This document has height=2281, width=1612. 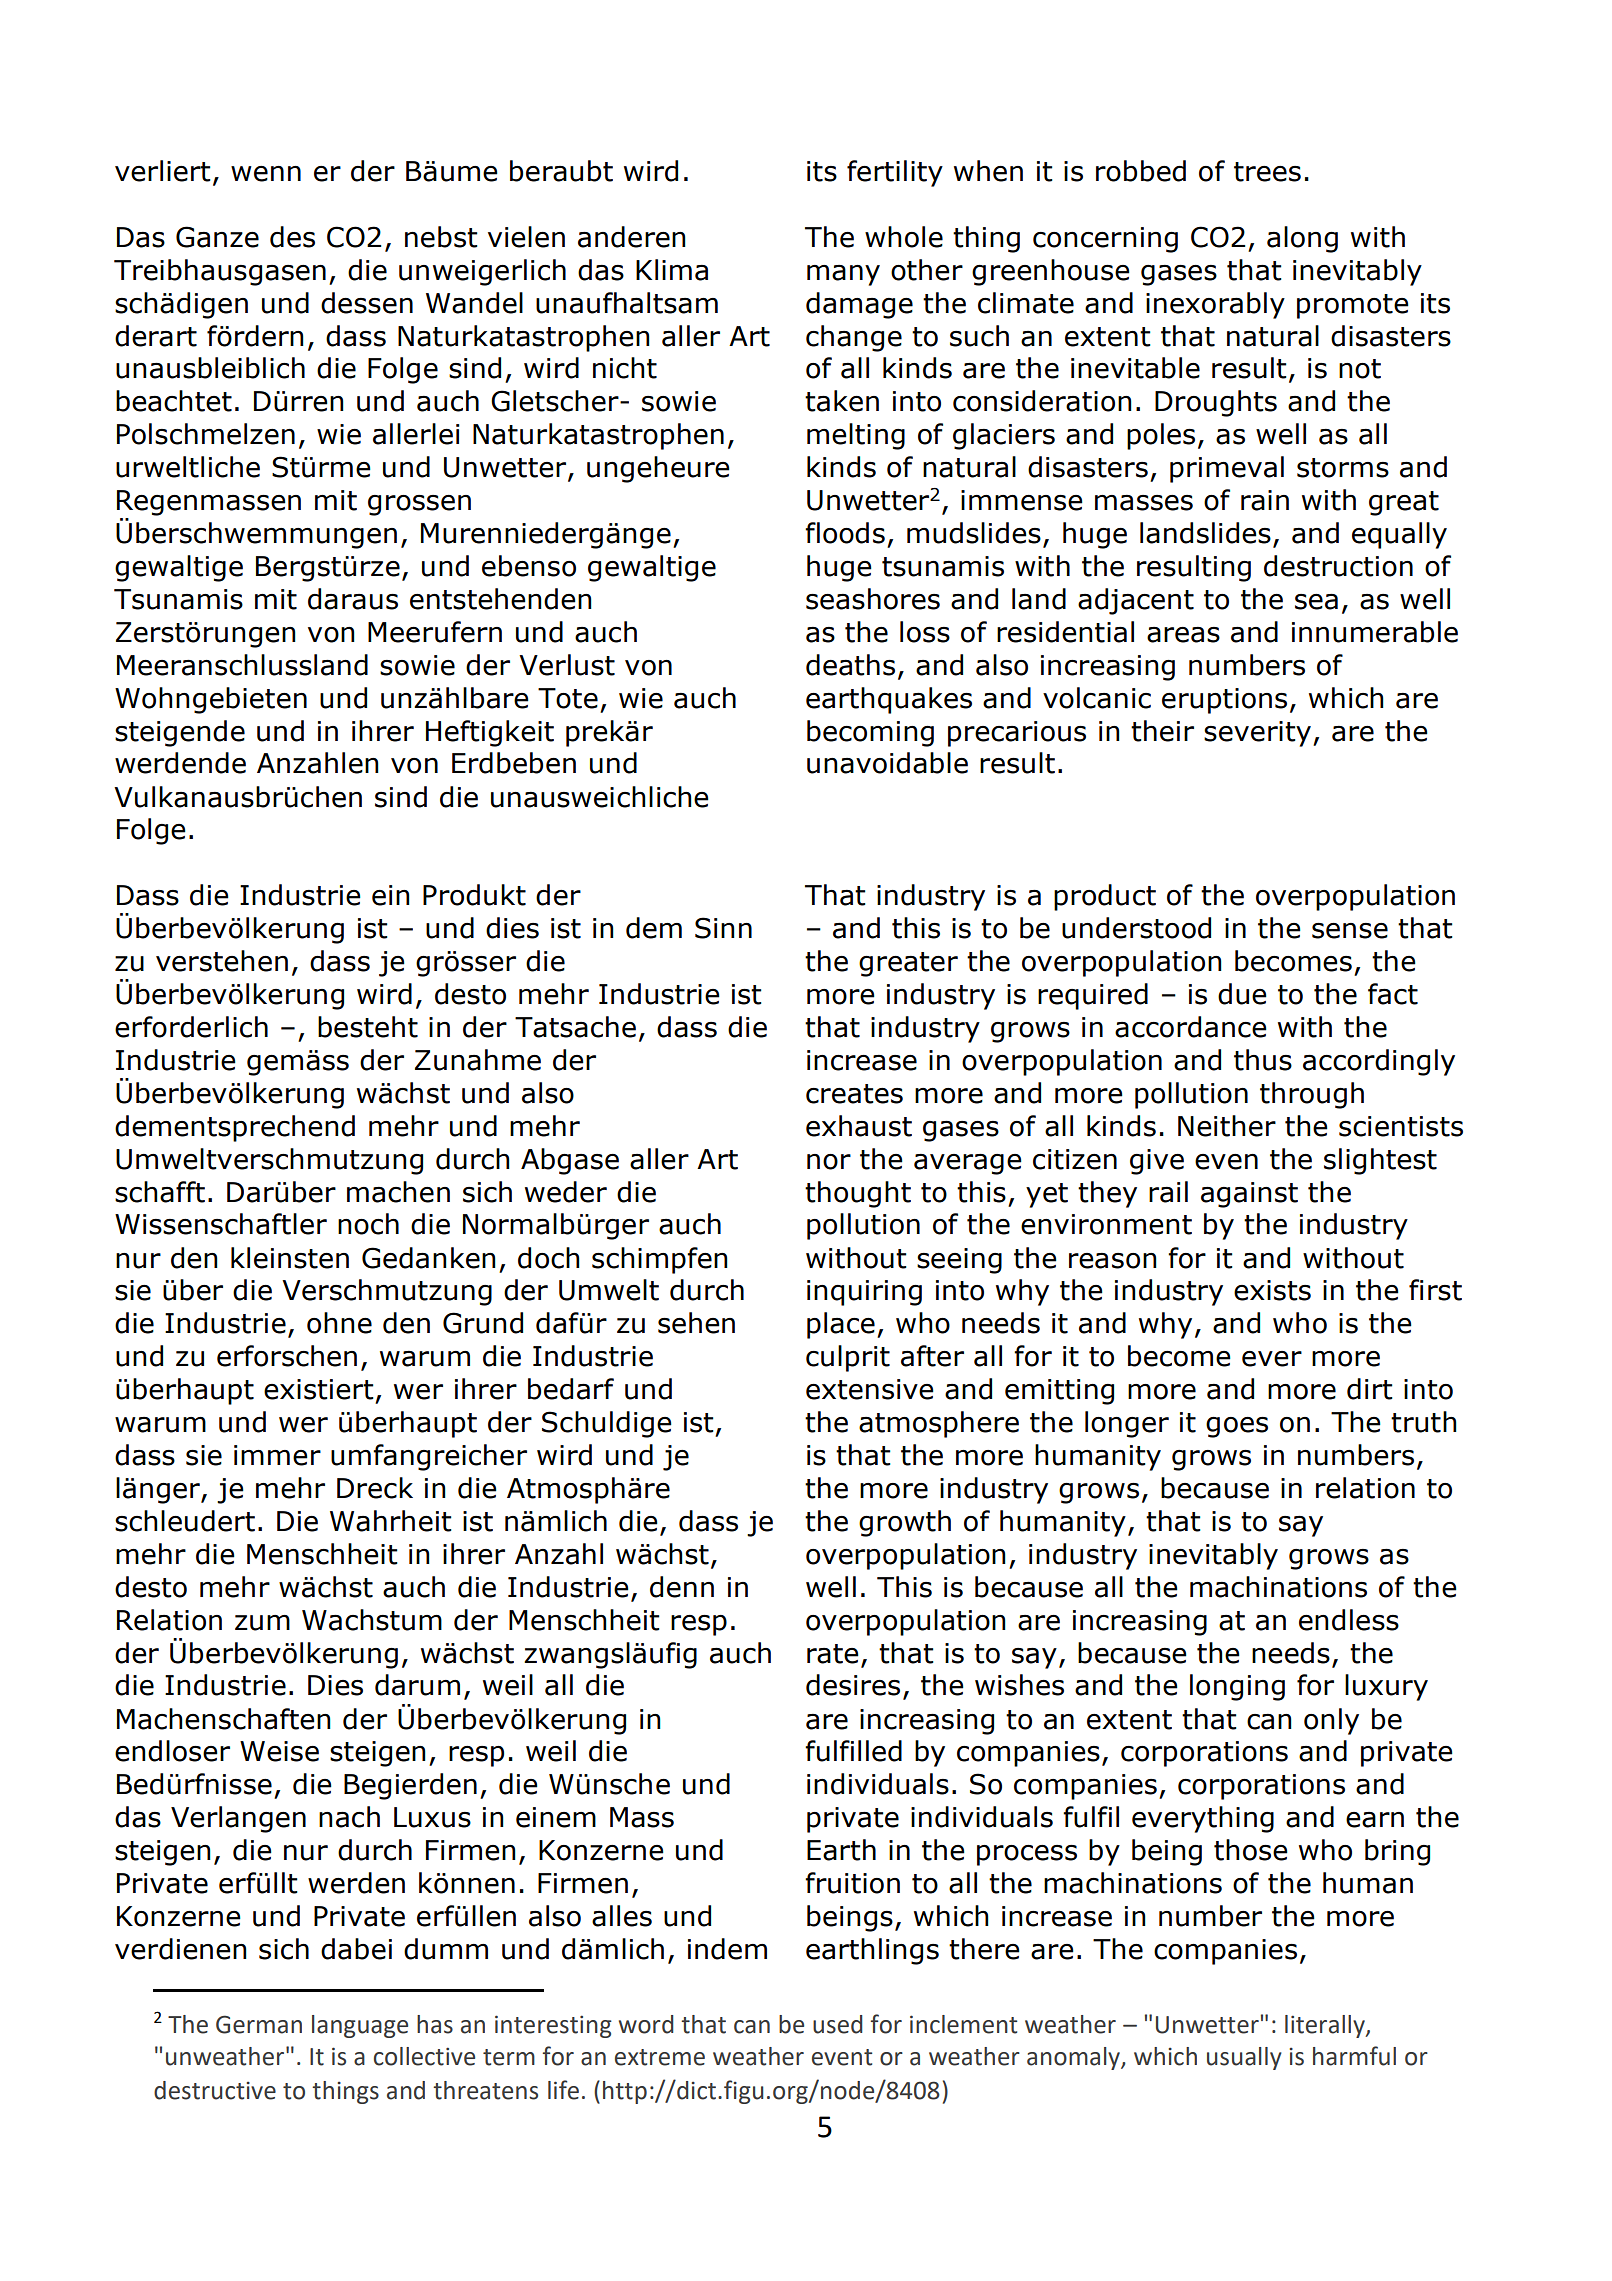 What do you see at coordinates (850, 665) in the document?
I see `deaths` at bounding box center [850, 665].
